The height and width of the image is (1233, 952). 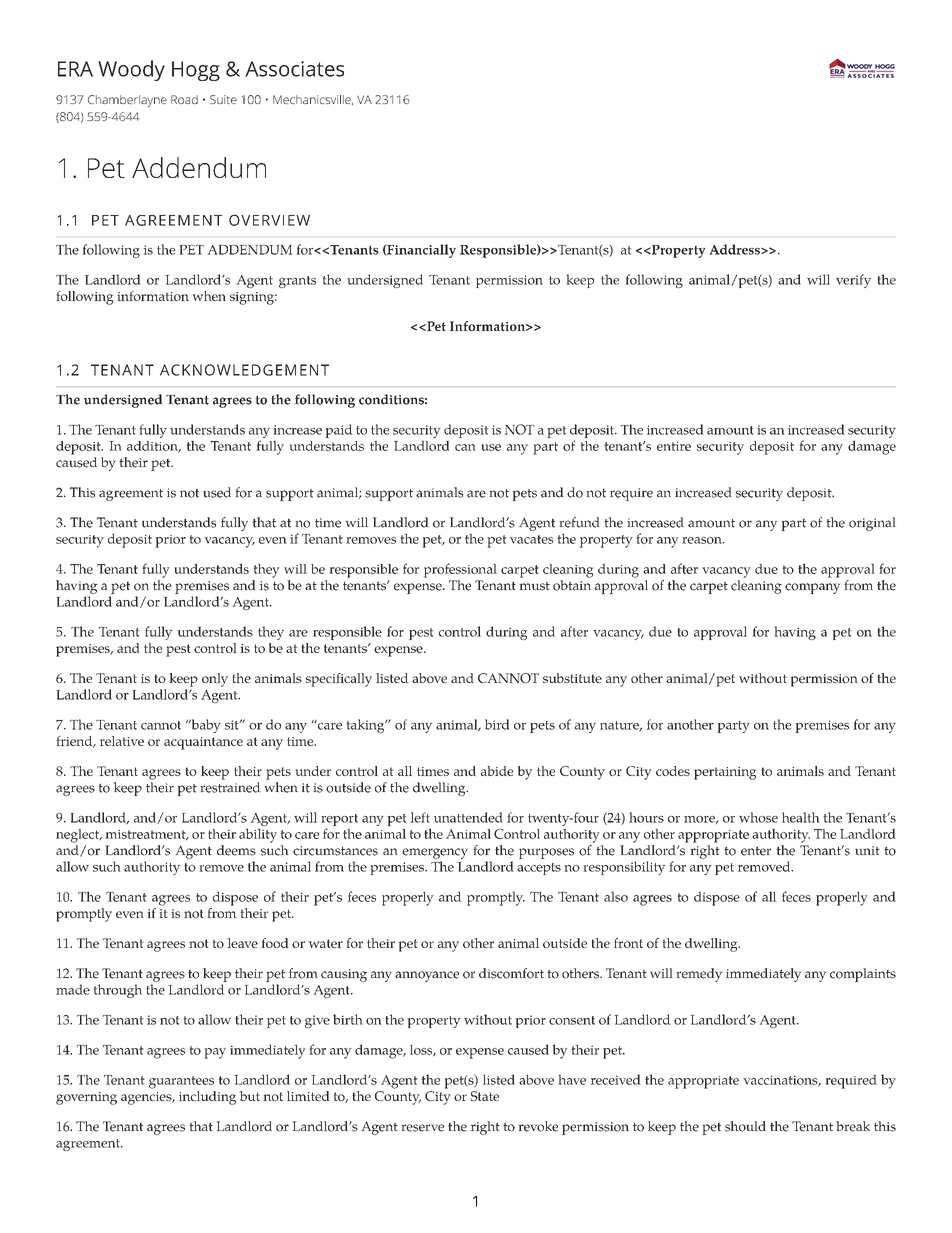 What do you see at coordinates (485, 1096) in the image?
I see `State` at bounding box center [485, 1096].
